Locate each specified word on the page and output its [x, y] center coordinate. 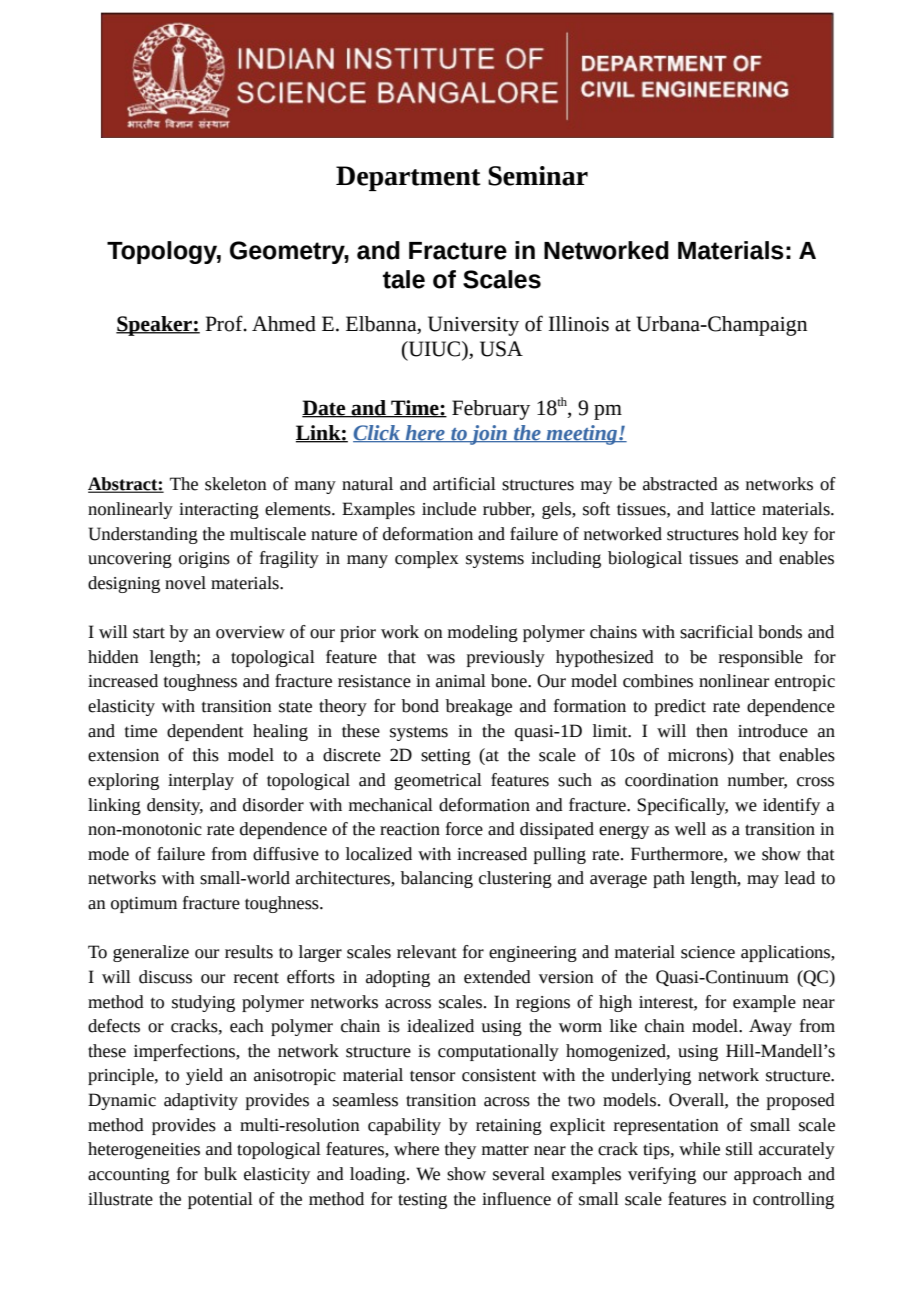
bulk [220, 1174]
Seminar [538, 176]
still [739, 1149]
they [460, 1150]
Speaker [155, 326]
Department [408, 178]
